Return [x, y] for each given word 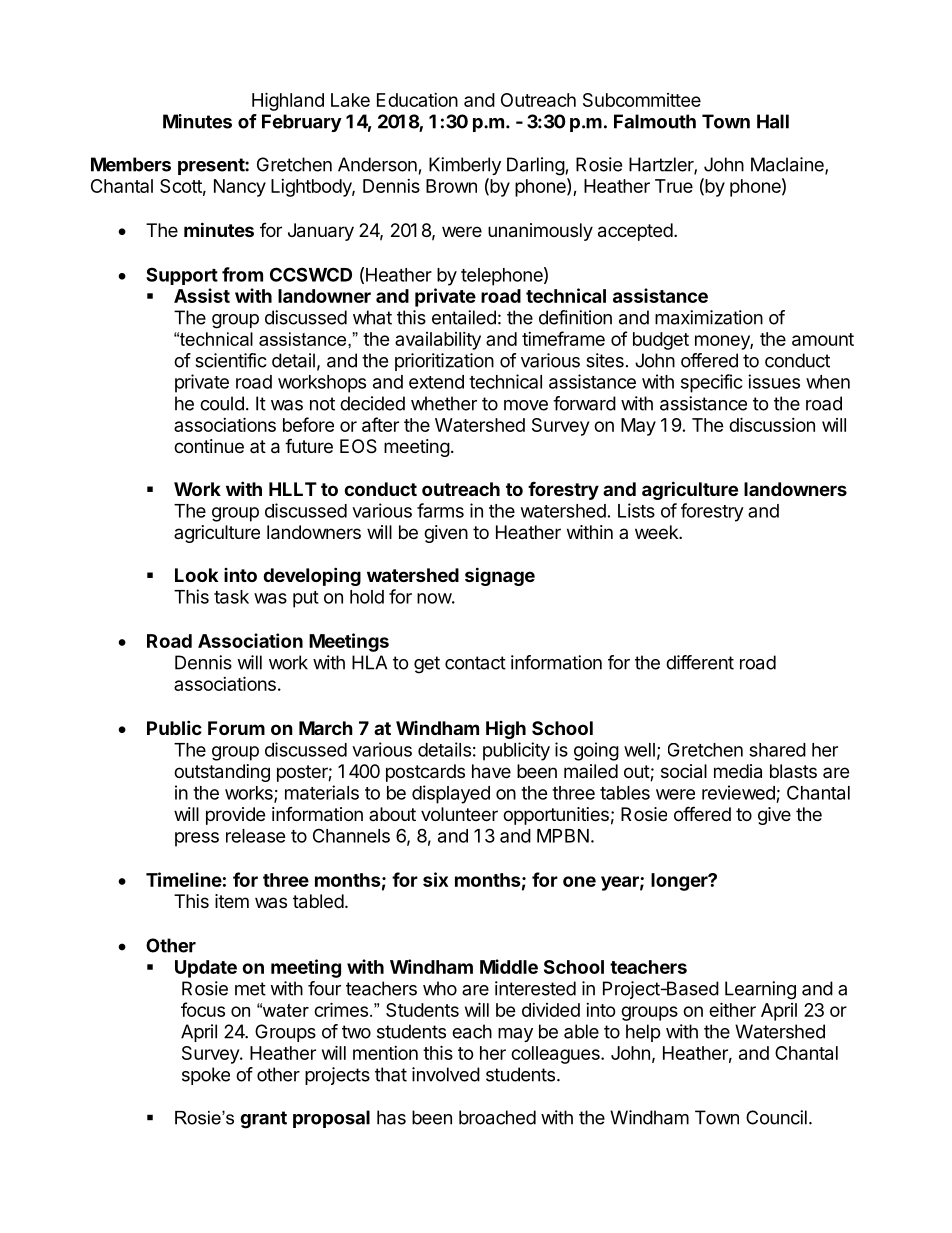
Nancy [240, 188]
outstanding [222, 773]
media [738, 771]
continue [209, 446]
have [491, 771]
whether [444, 403]
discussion [772, 424]
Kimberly [465, 166]
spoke [206, 1076]
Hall [773, 121]
